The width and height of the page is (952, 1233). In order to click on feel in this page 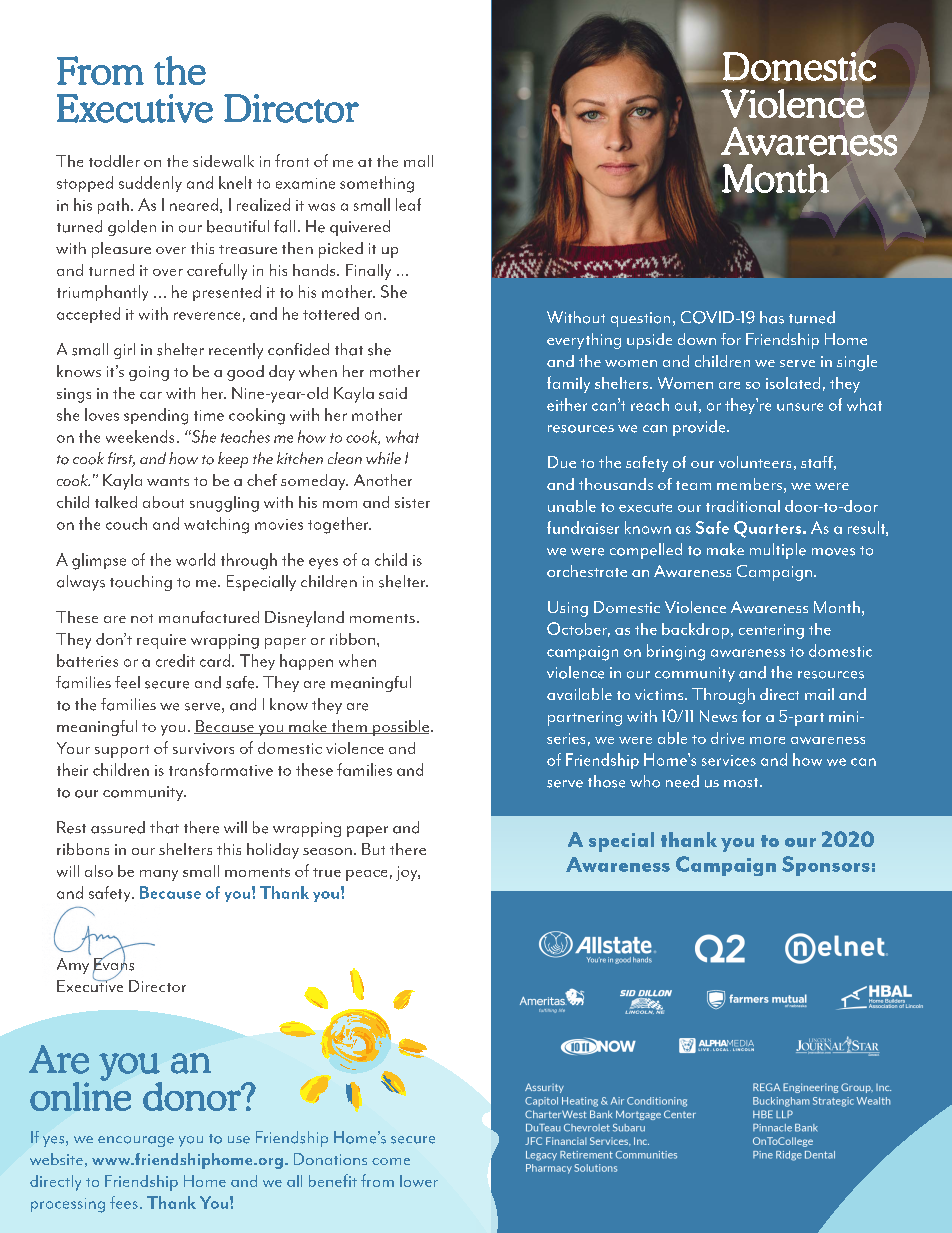, I will do `click(127, 682)`.
